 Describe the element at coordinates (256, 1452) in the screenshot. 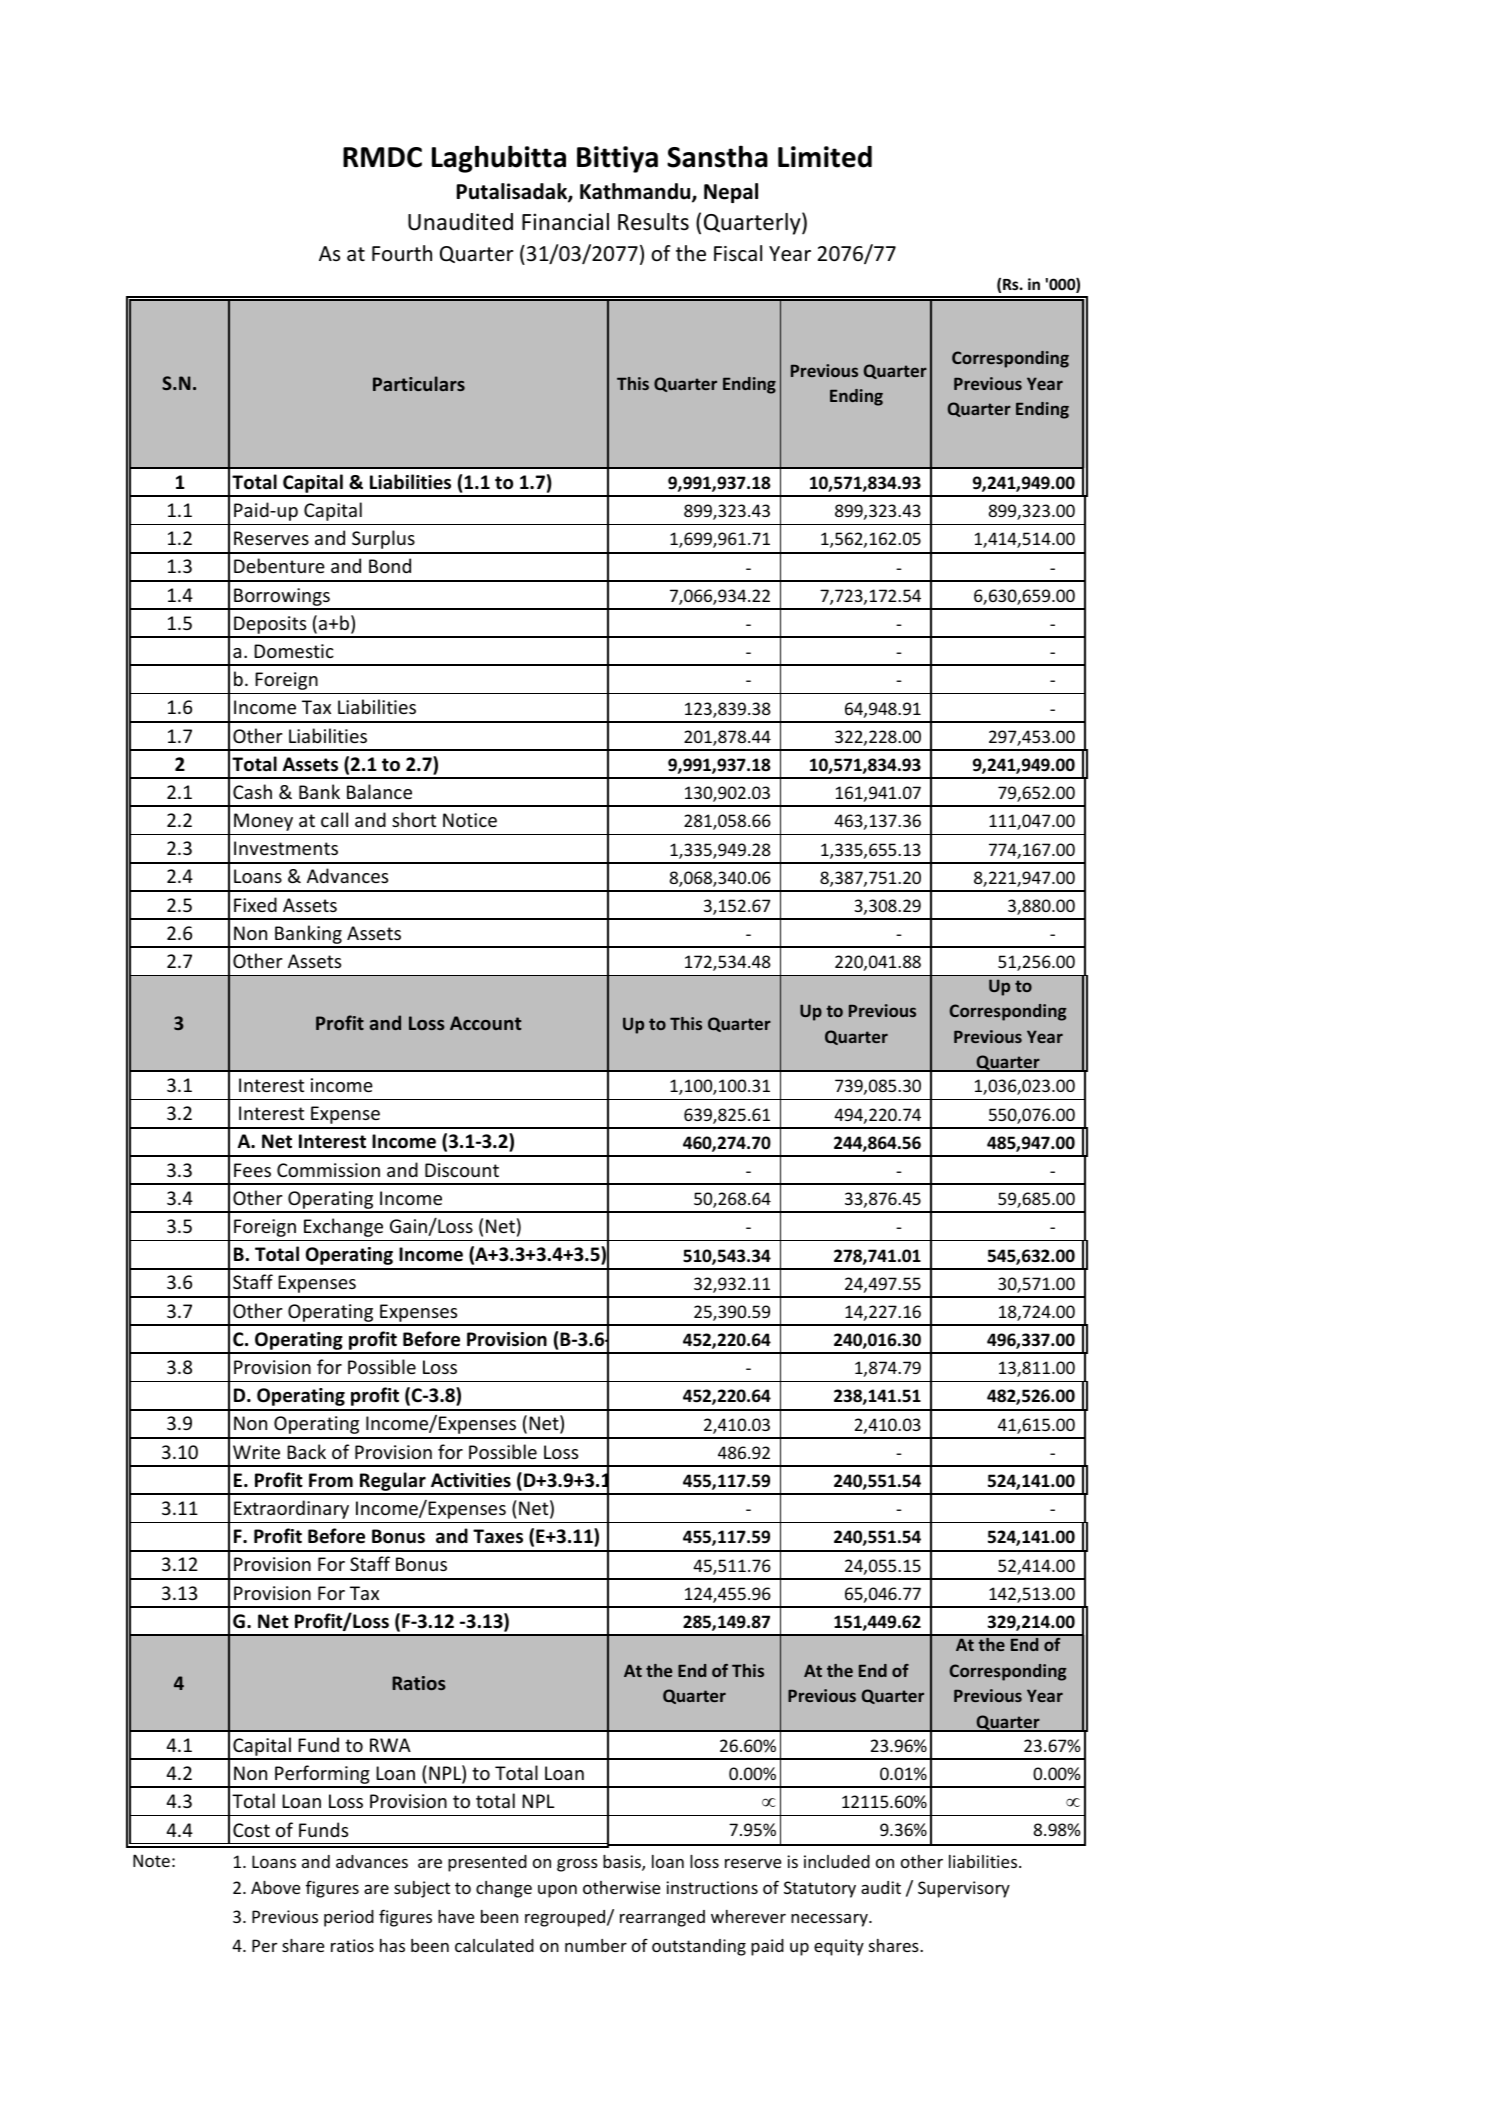

I see `Write` at that location.
